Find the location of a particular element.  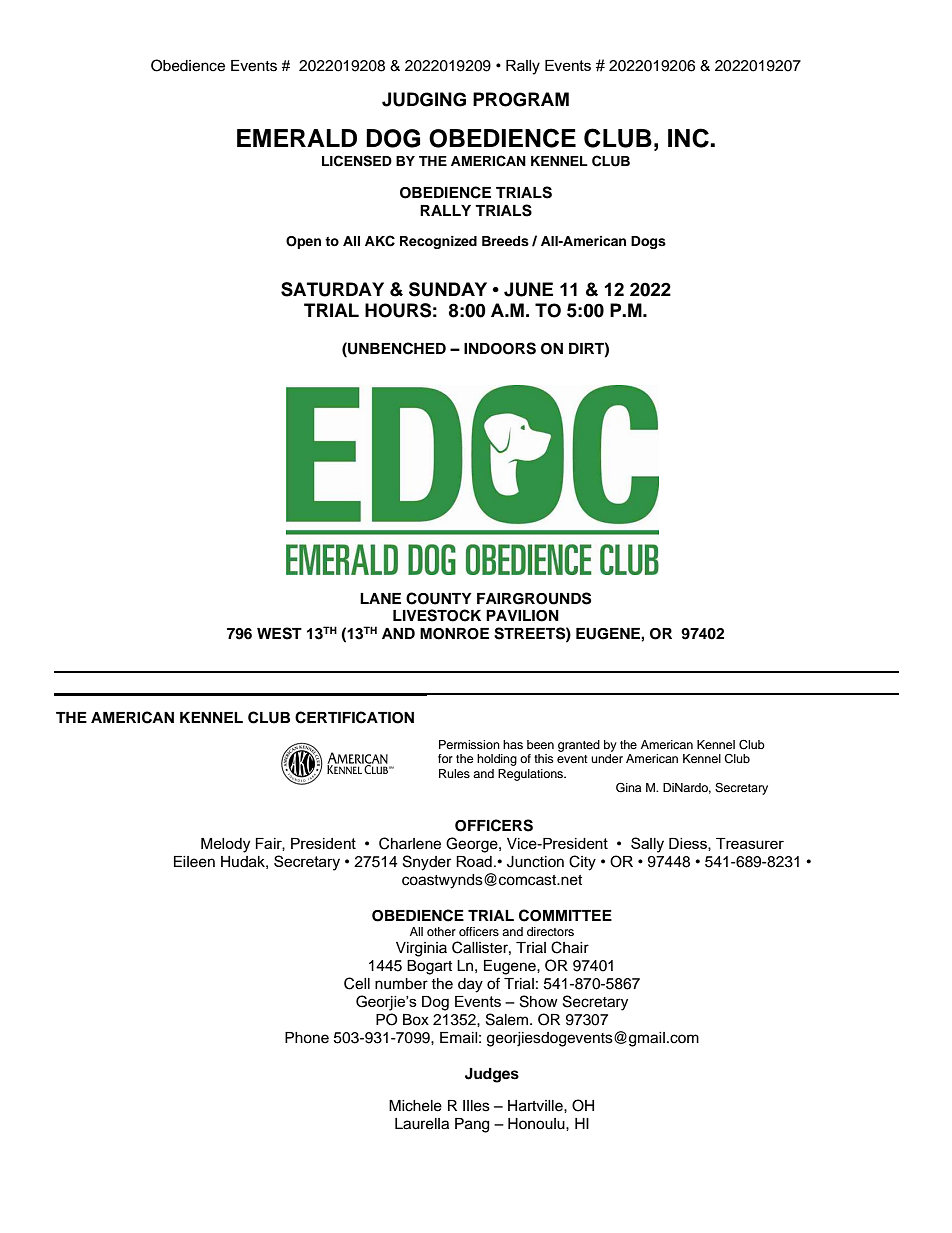

MONROE is located at coordinates (454, 634).
